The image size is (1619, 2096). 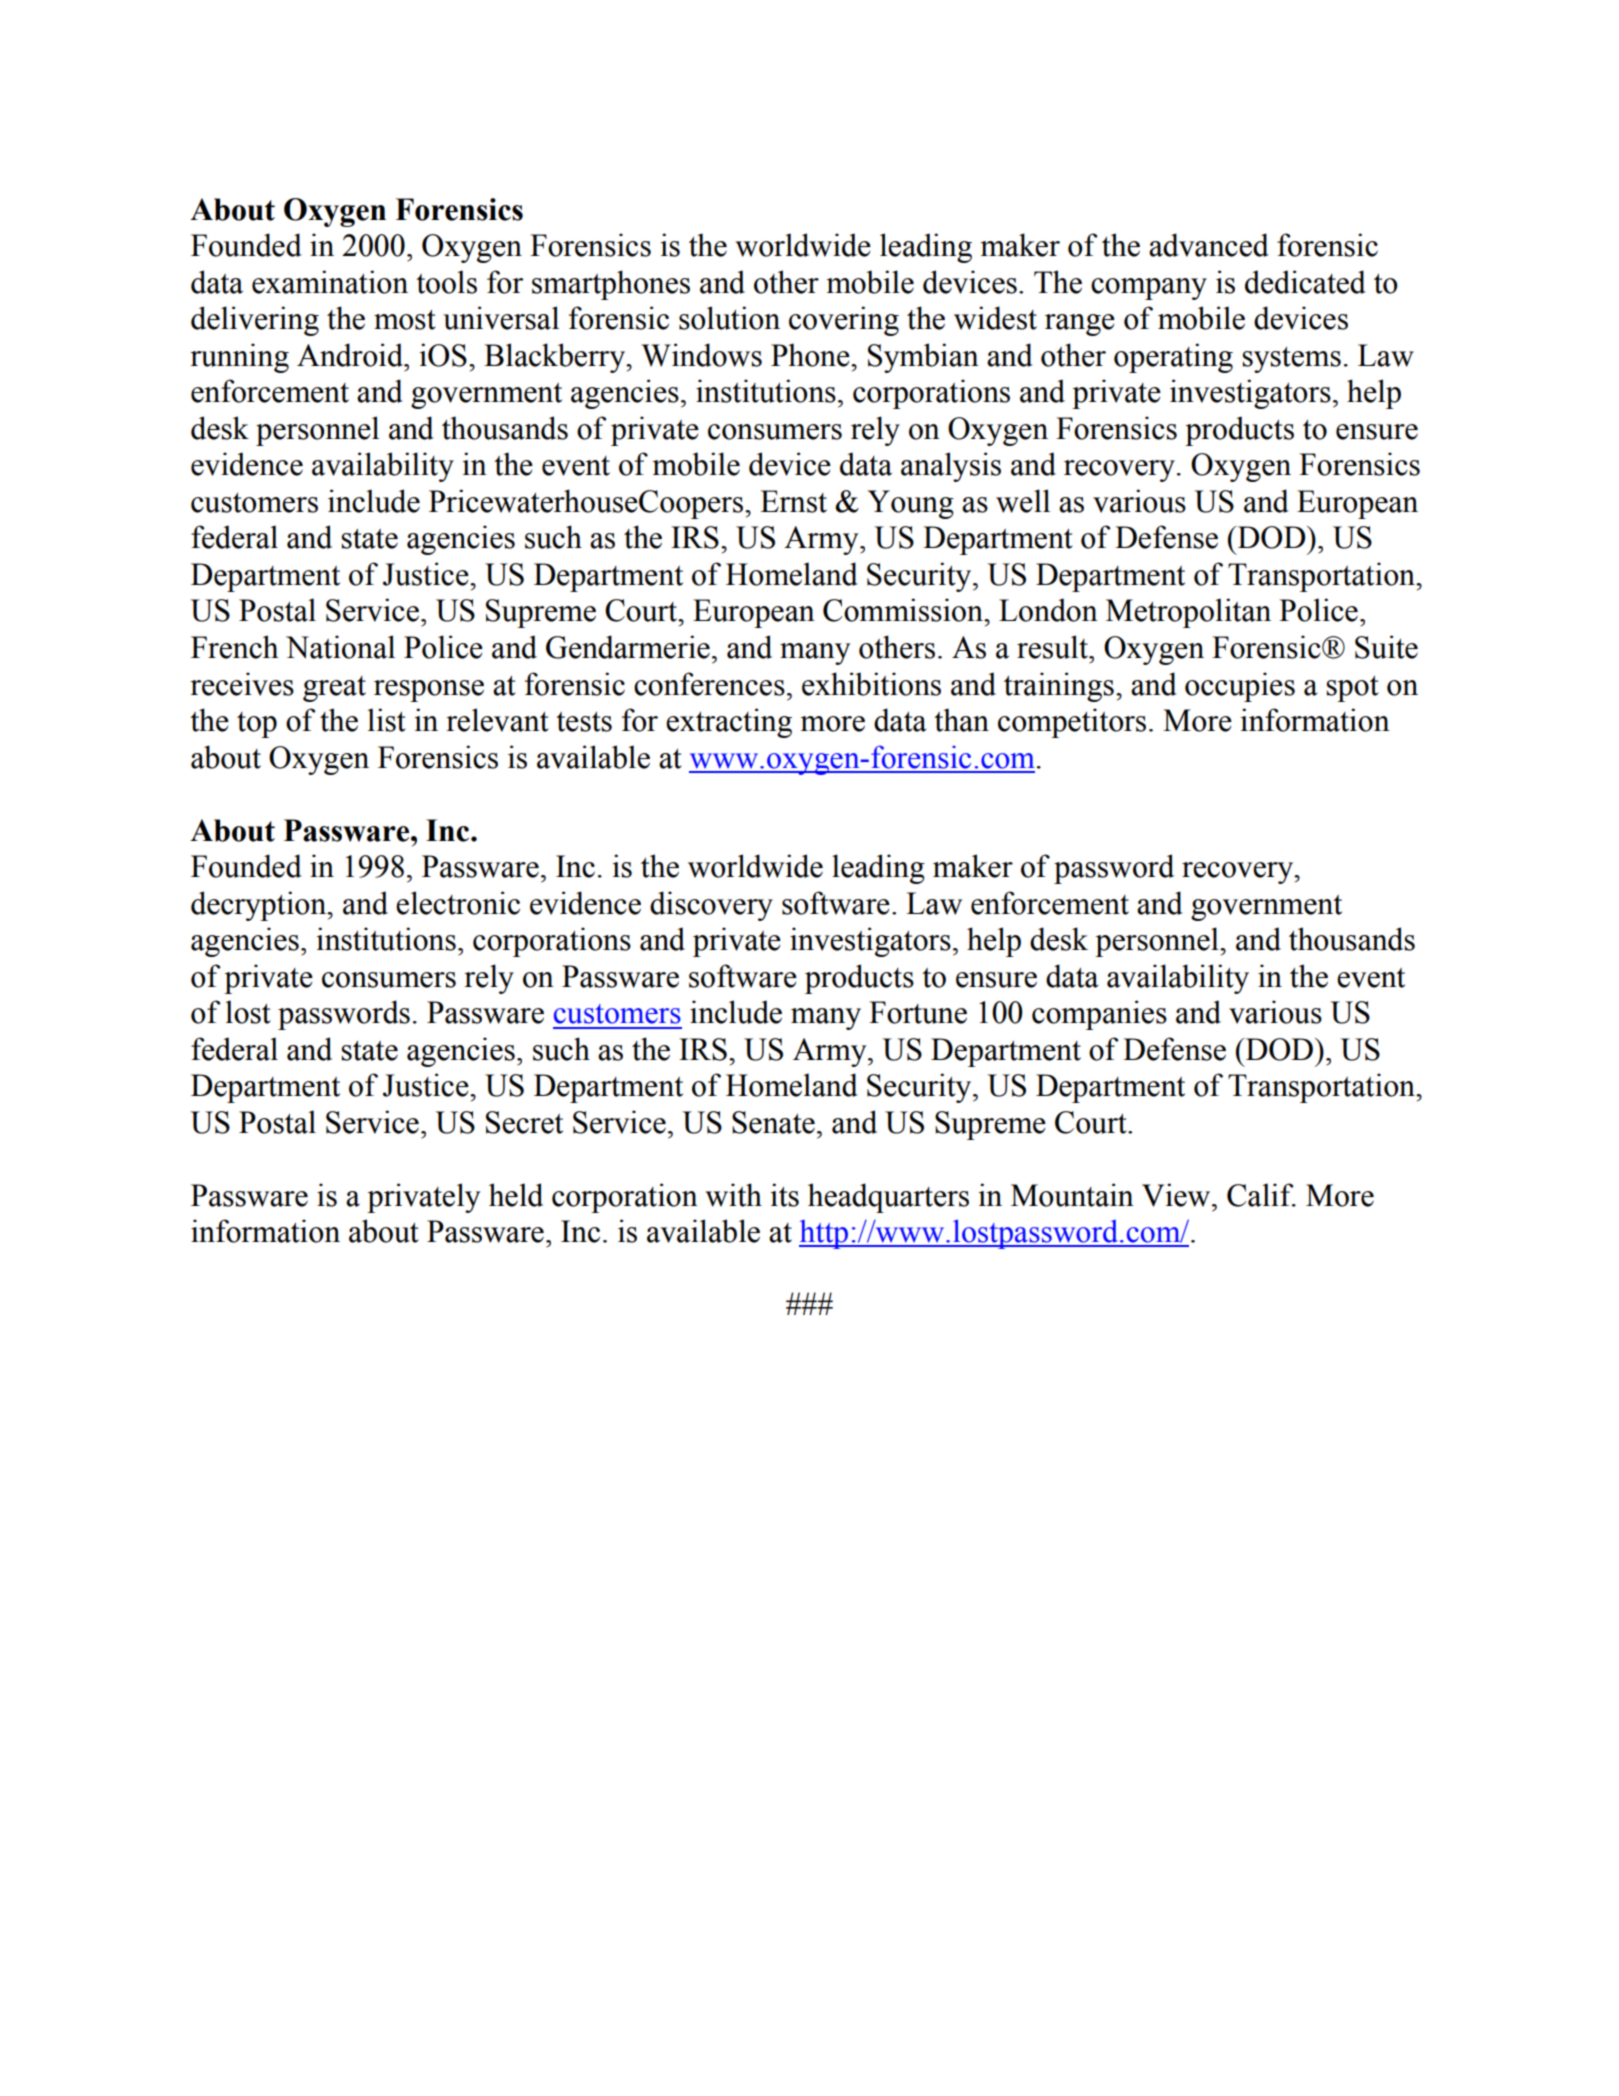 I want to click on held, so click(x=516, y=1195).
